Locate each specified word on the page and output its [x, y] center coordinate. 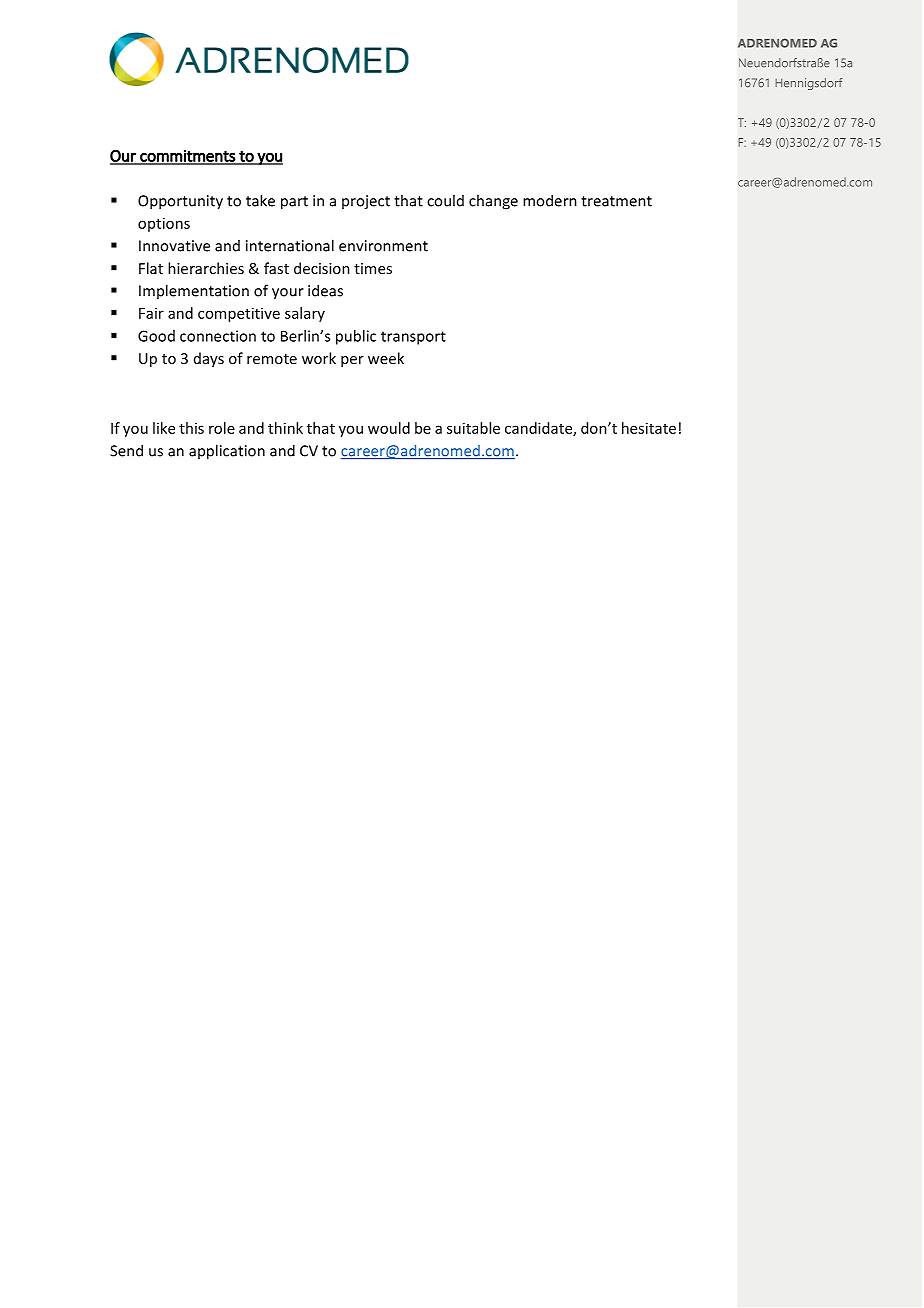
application [227, 452]
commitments [187, 157]
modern [550, 200]
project [366, 202]
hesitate [649, 428]
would [389, 428]
